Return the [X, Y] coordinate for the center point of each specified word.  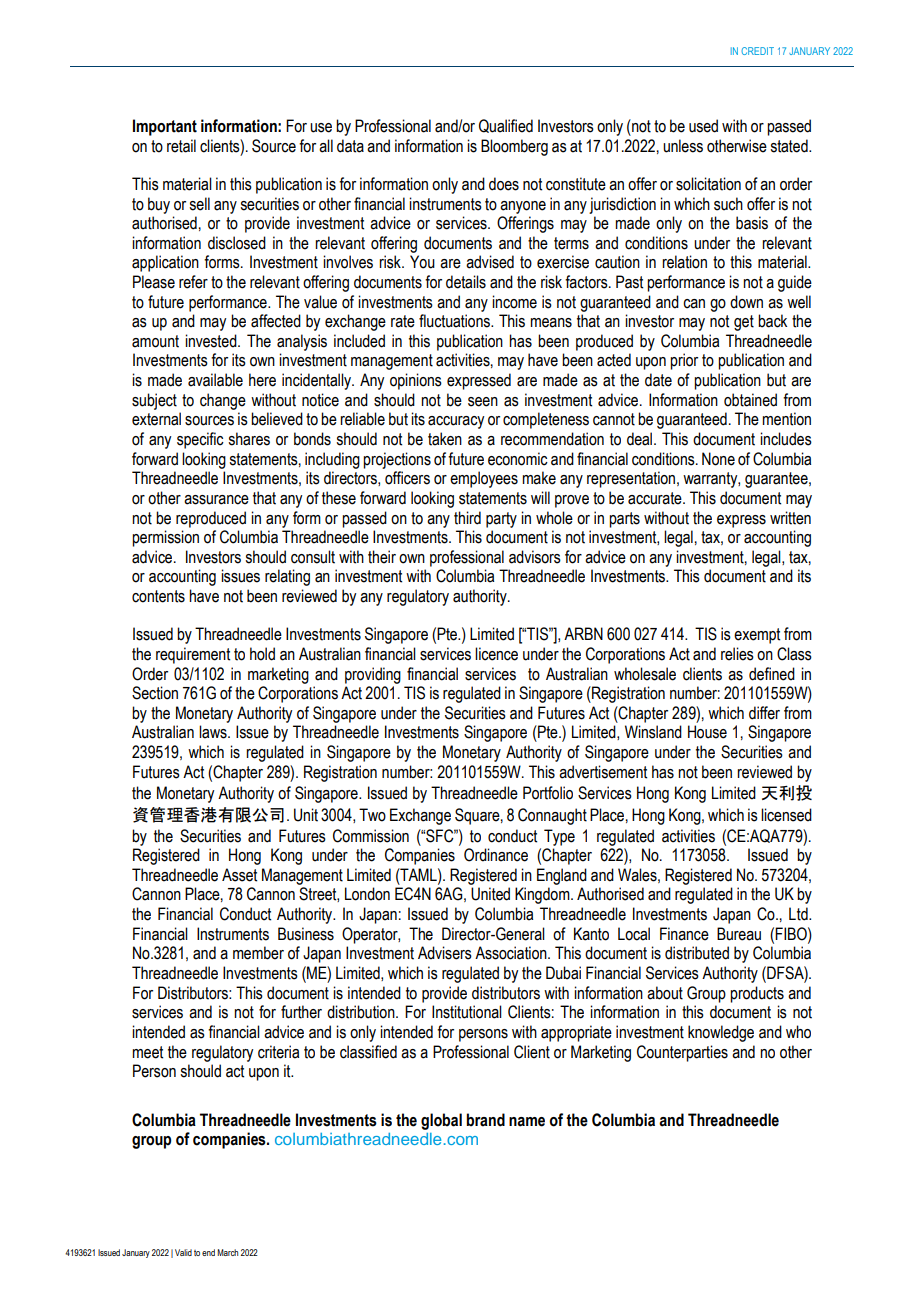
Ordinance [496, 855]
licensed [786, 815]
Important [165, 127]
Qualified [506, 126]
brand [485, 1120]
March [227, 1252]
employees [484, 479]
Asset [239, 875]
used [703, 126]
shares [249, 439]
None [718, 459]
